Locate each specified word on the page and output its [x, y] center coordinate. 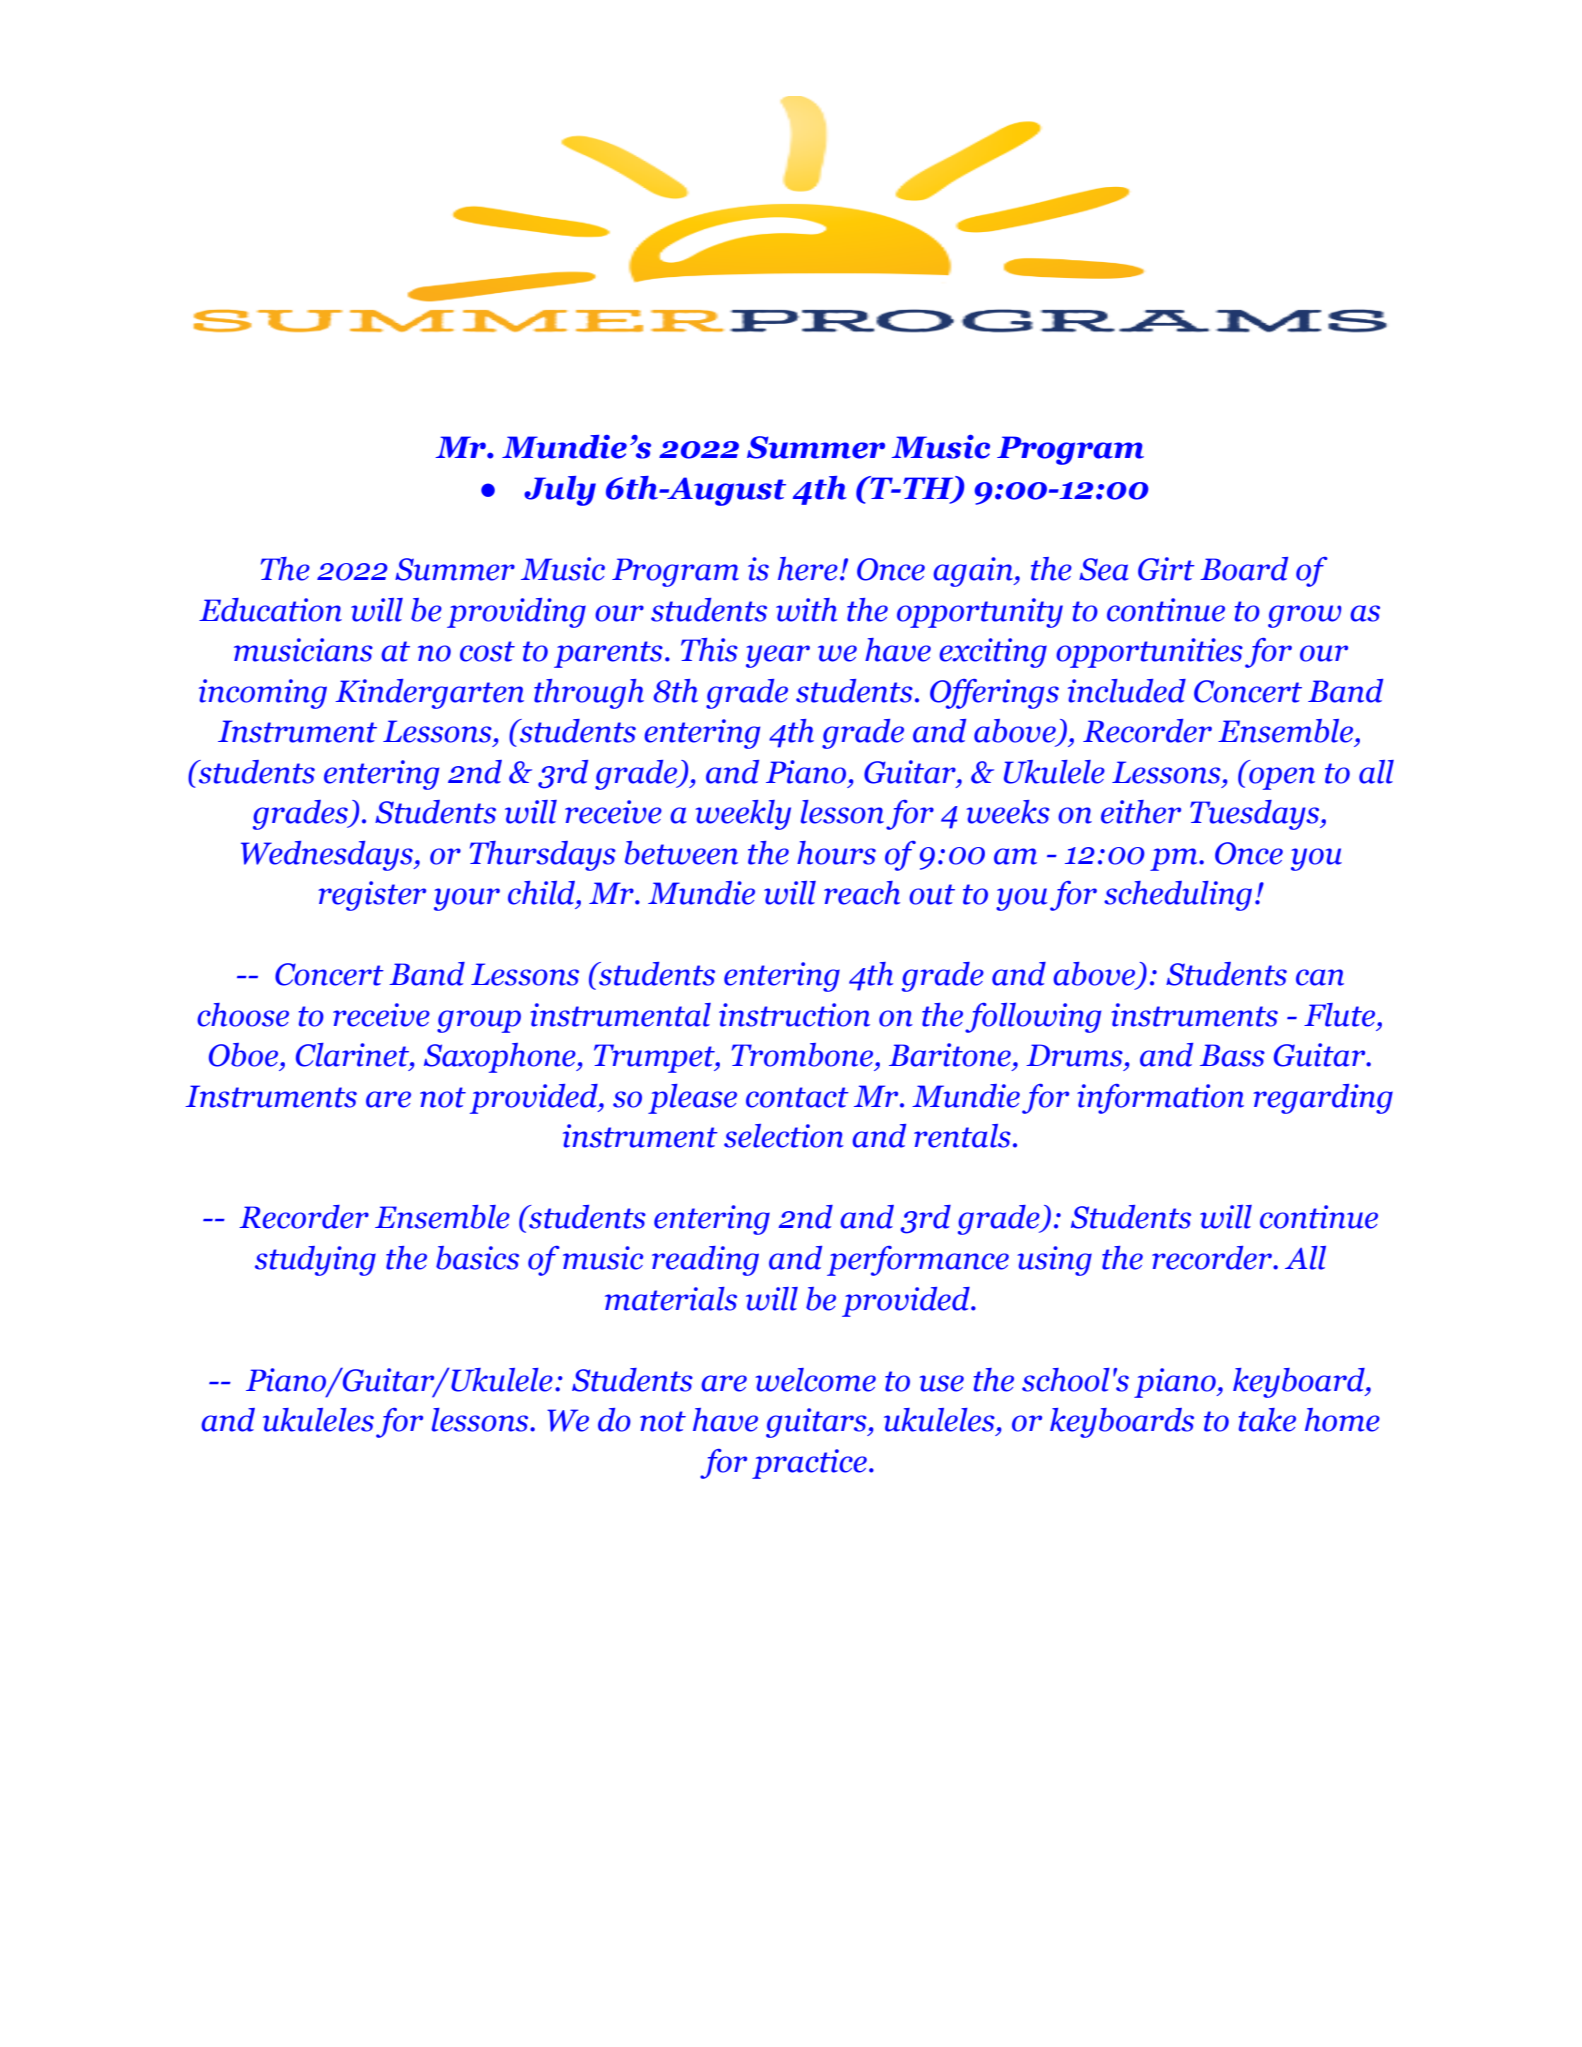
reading [705, 1261]
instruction [794, 1015]
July [560, 491]
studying [315, 1261]
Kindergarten [430, 694]
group [479, 1021]
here [808, 569]
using [1054, 1261]
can [1320, 977]
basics [477, 1258]
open [1282, 778]
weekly [743, 815]
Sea [1104, 569]
